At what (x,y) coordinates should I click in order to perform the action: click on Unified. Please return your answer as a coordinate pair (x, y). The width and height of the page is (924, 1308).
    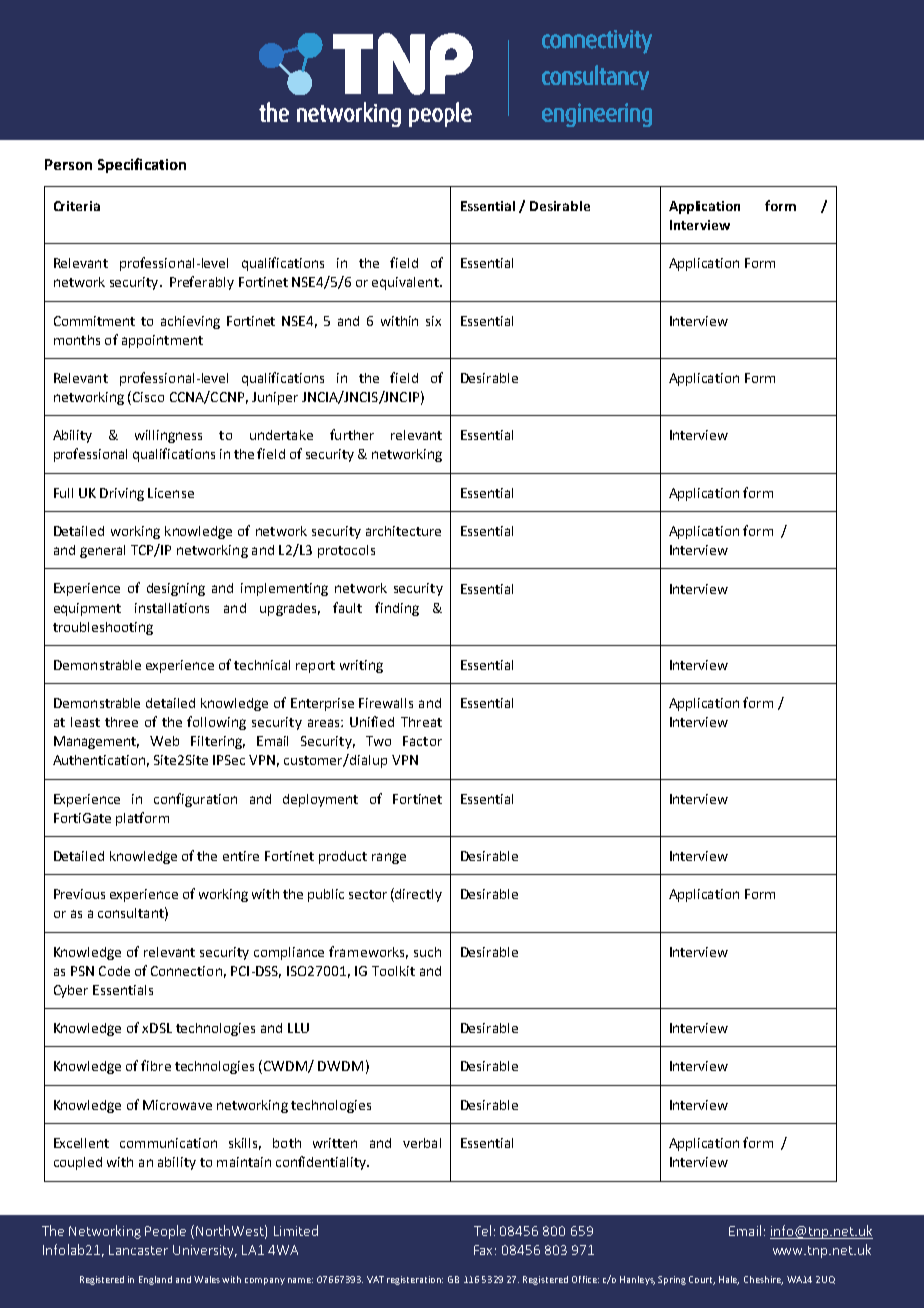
    Looking at the image, I should click on (372, 721).
